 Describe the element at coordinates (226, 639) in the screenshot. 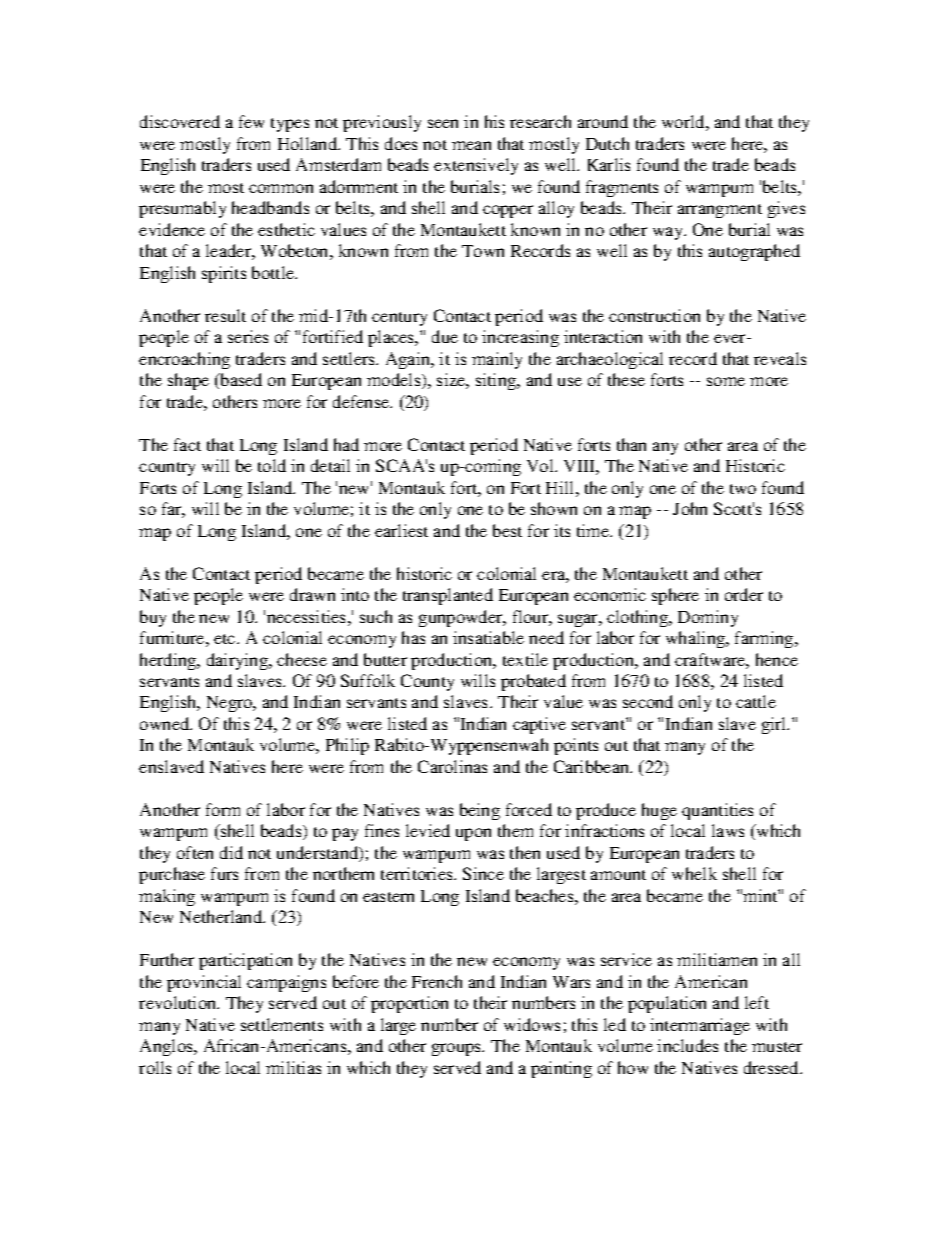

I see `etc` at that location.
